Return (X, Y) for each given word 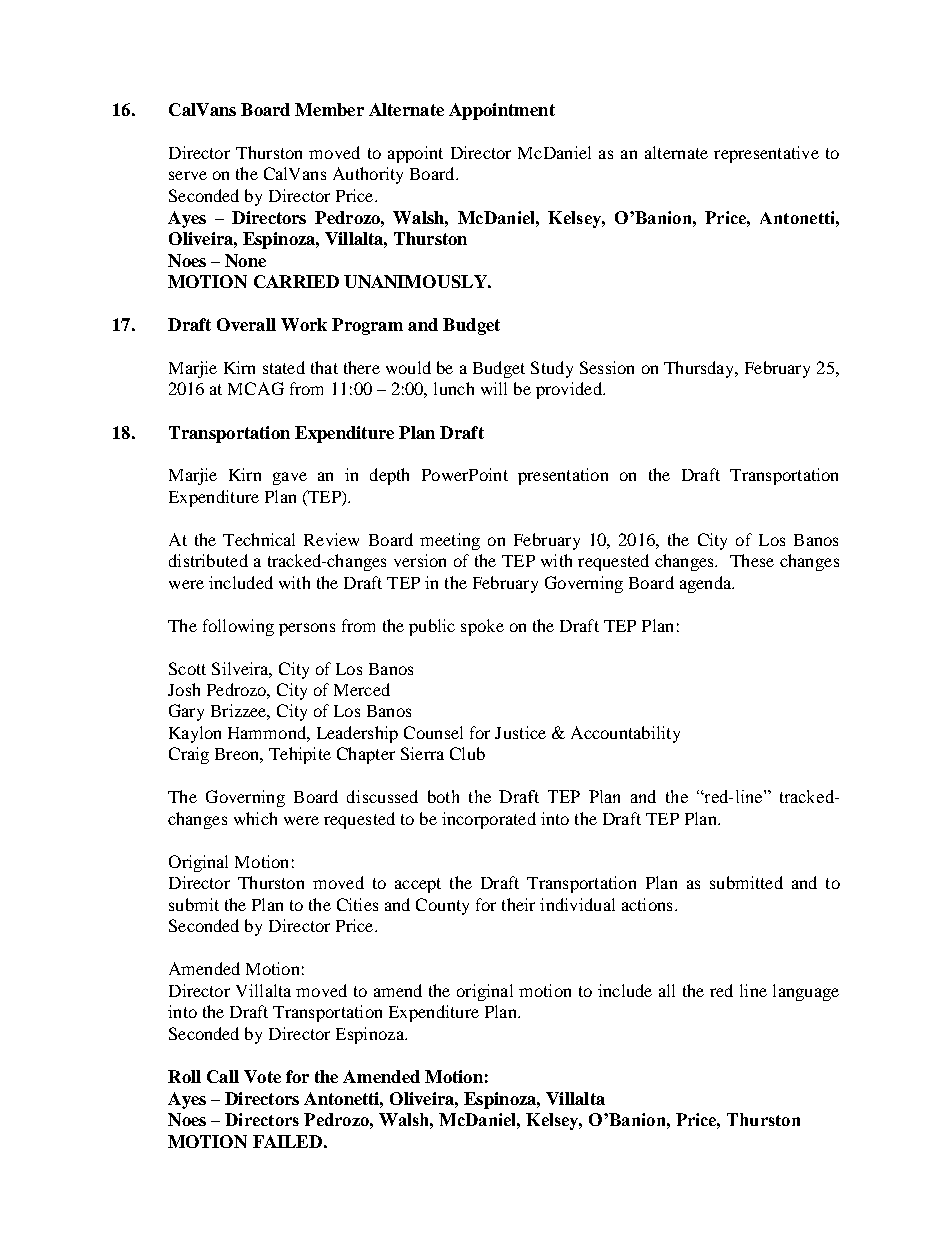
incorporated (489, 820)
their (518, 904)
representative (766, 154)
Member (329, 109)
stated (284, 367)
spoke (482, 627)
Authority (368, 175)
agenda (707, 584)
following (238, 627)
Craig (189, 755)
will (494, 388)
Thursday (700, 369)
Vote (262, 1076)
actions (647, 904)
